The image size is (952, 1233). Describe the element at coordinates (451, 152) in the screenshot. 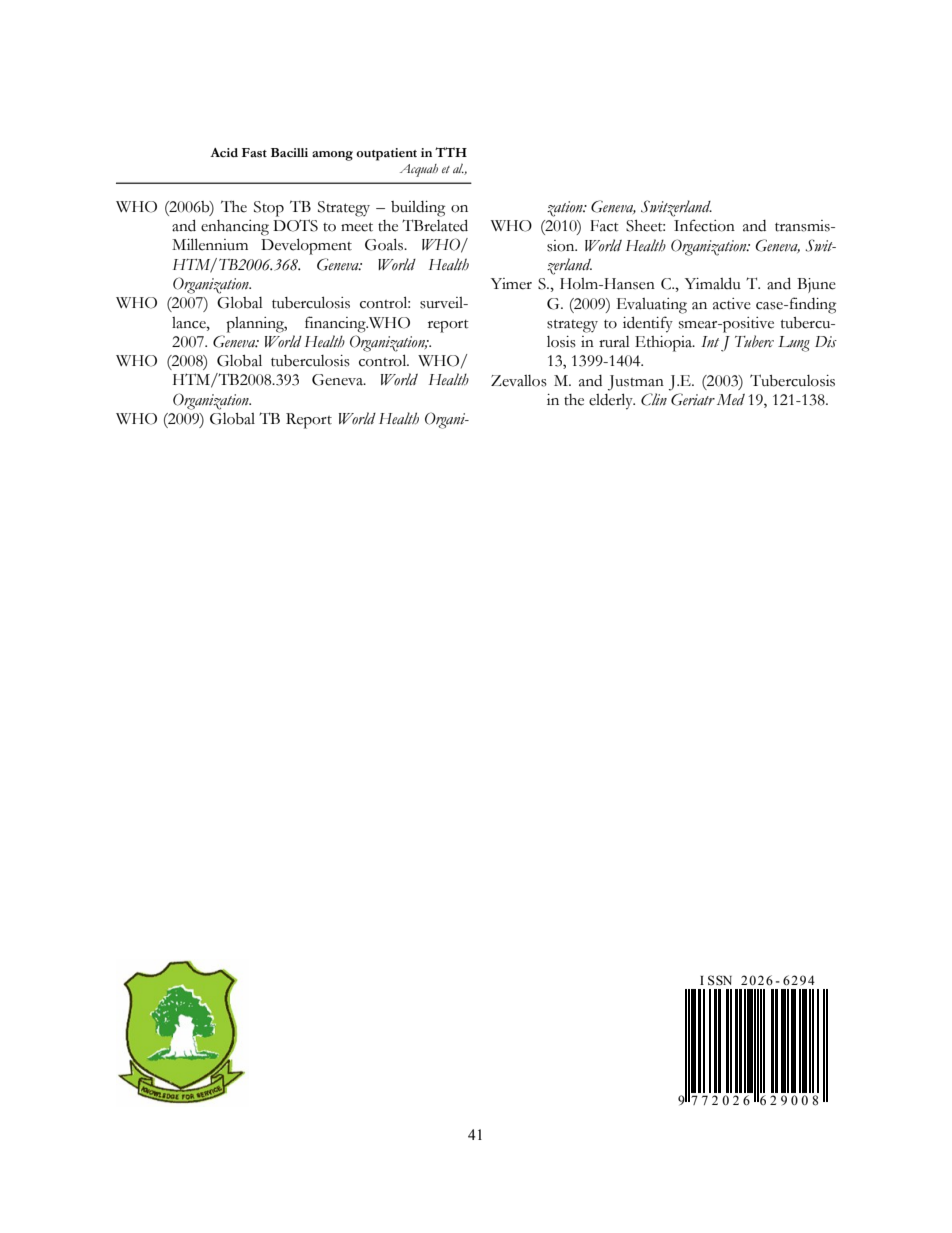

I see `TTH` at that location.
